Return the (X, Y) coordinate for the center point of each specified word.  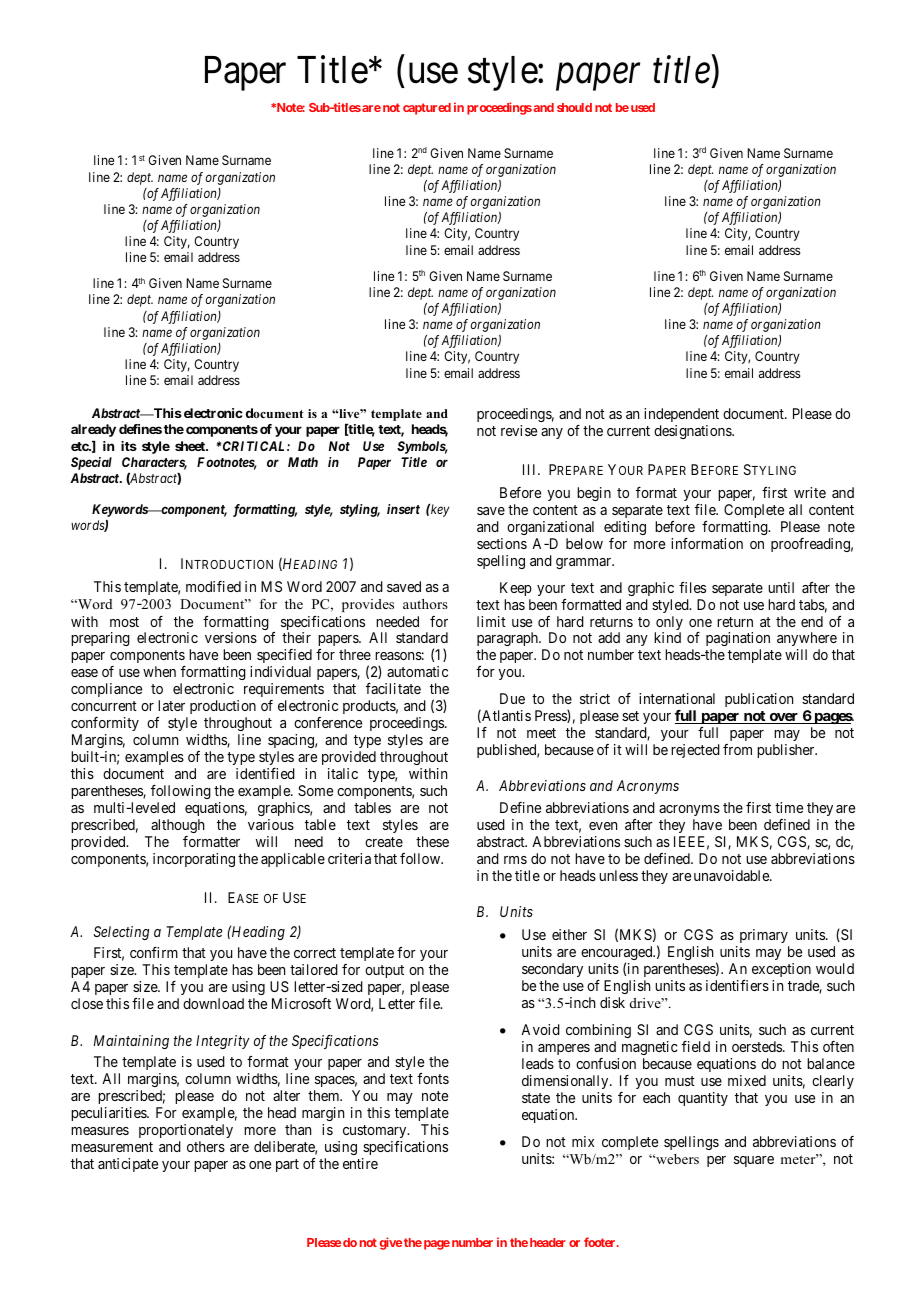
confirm (154, 952)
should (574, 107)
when (159, 671)
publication (759, 700)
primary (764, 936)
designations (693, 432)
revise (519, 430)
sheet (191, 446)
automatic (417, 671)
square (754, 1161)
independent (681, 415)
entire (360, 1163)
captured (427, 109)
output (384, 971)
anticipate (128, 1165)
